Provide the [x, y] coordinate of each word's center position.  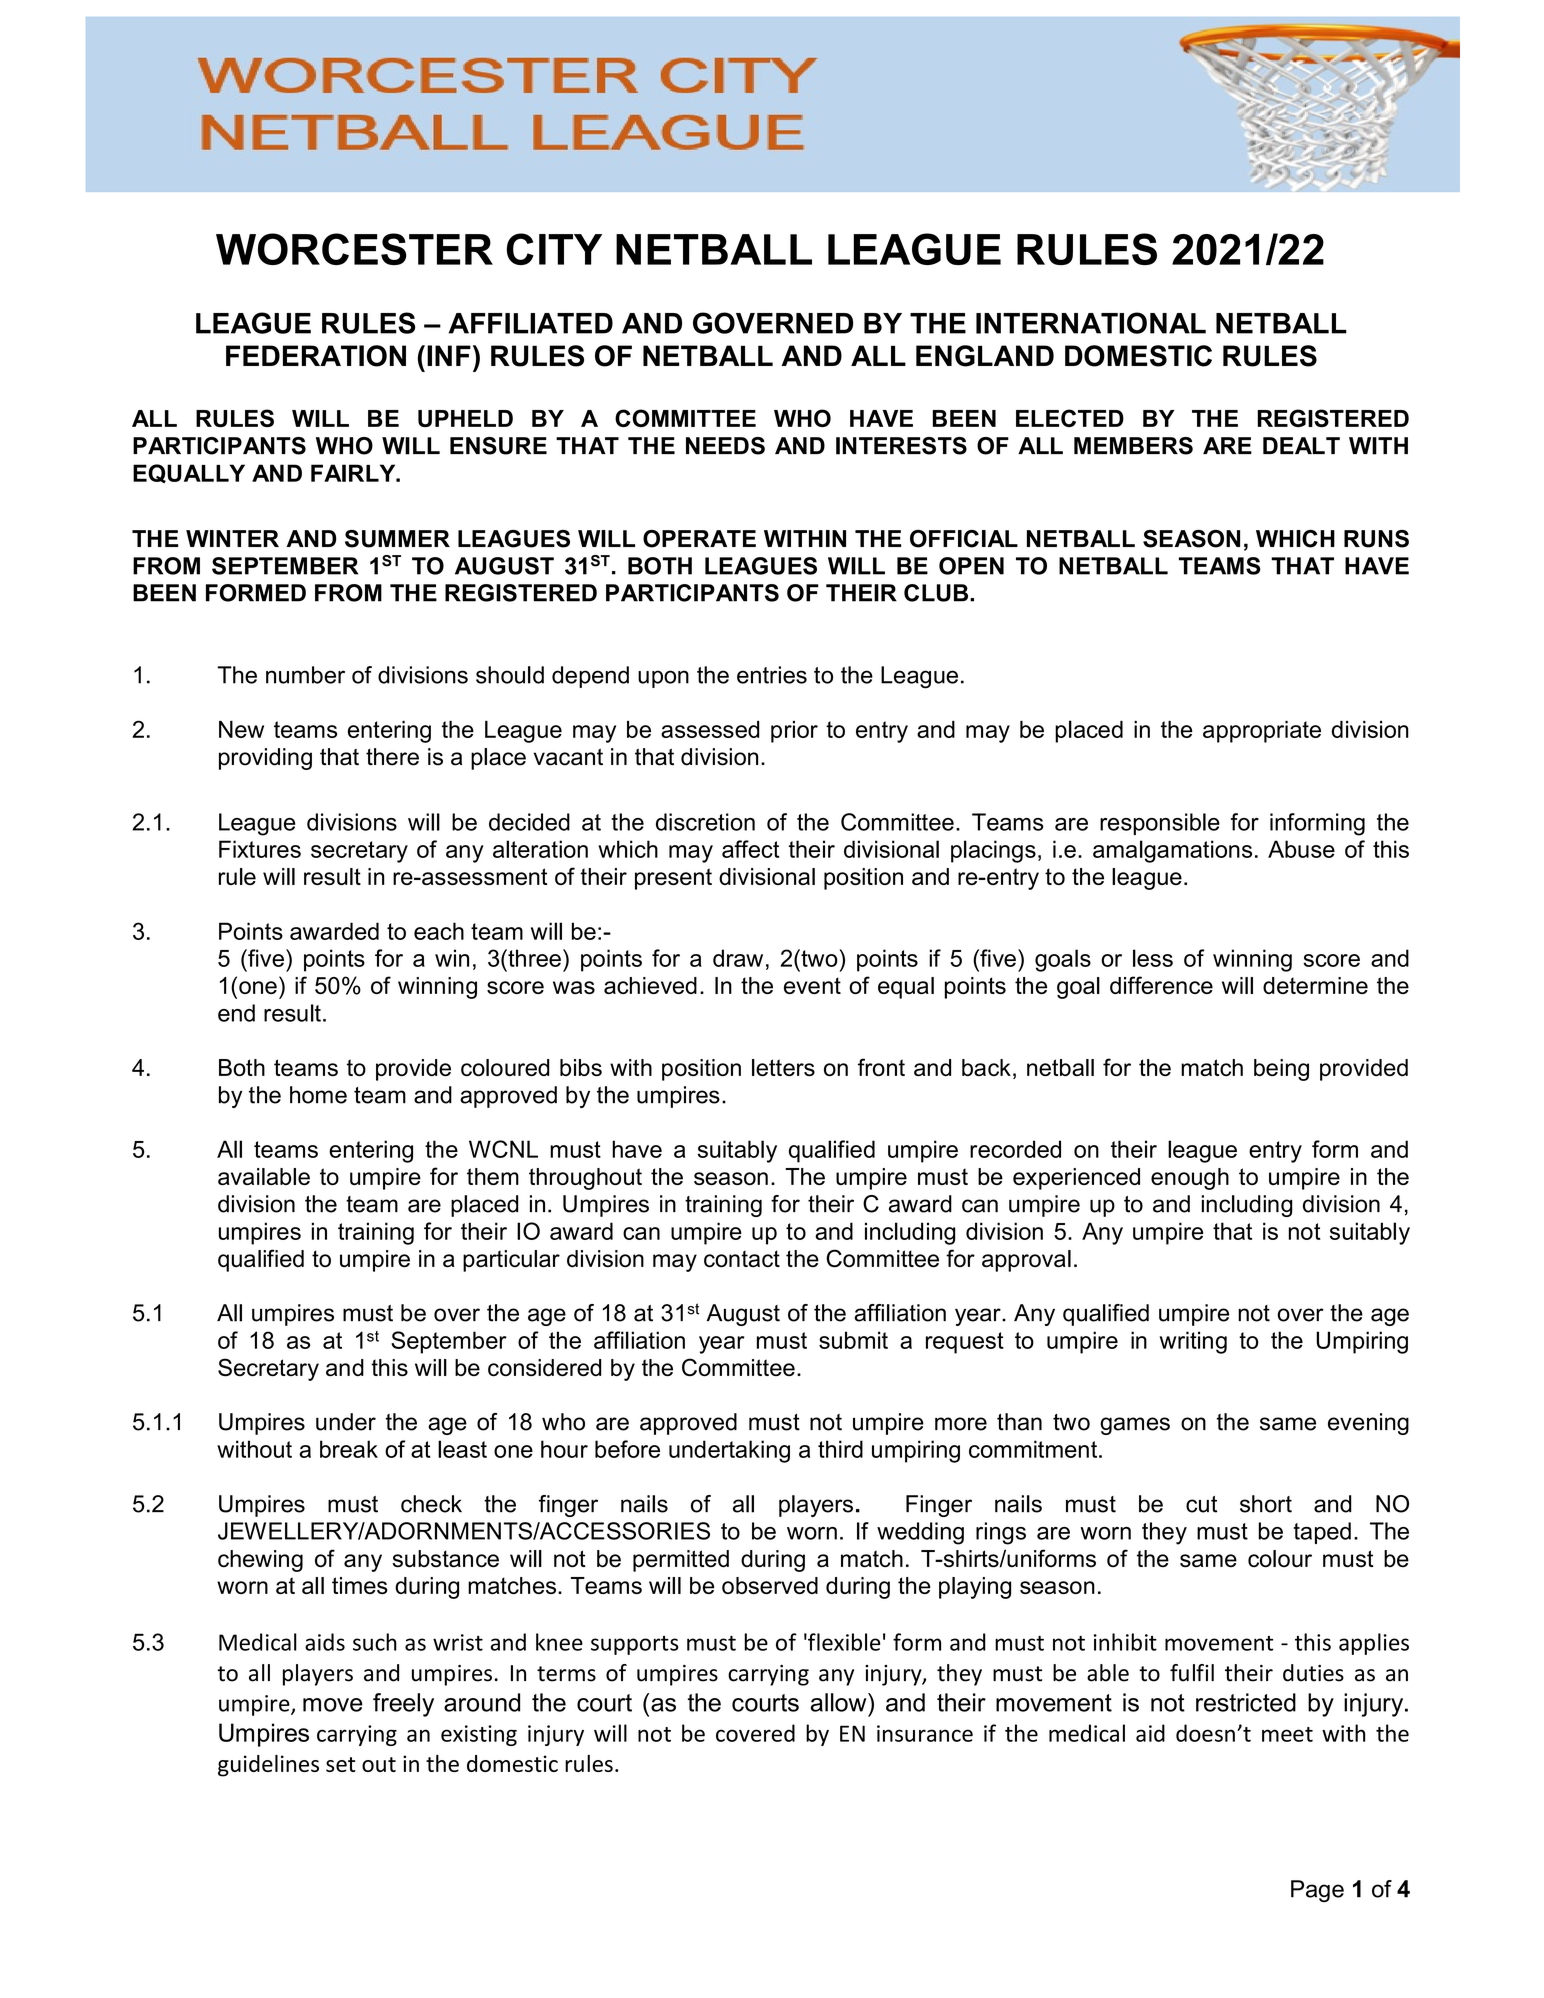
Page [1317, 1891]
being [1281, 1070]
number [305, 675]
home [318, 1095]
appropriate [1262, 732]
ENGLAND [985, 356]
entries [772, 675]
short [1266, 1504]
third [840, 1449]
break [349, 1449]
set [341, 1764]
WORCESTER [354, 249]
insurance [925, 1733]
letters [783, 1067]
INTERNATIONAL [1091, 323]
